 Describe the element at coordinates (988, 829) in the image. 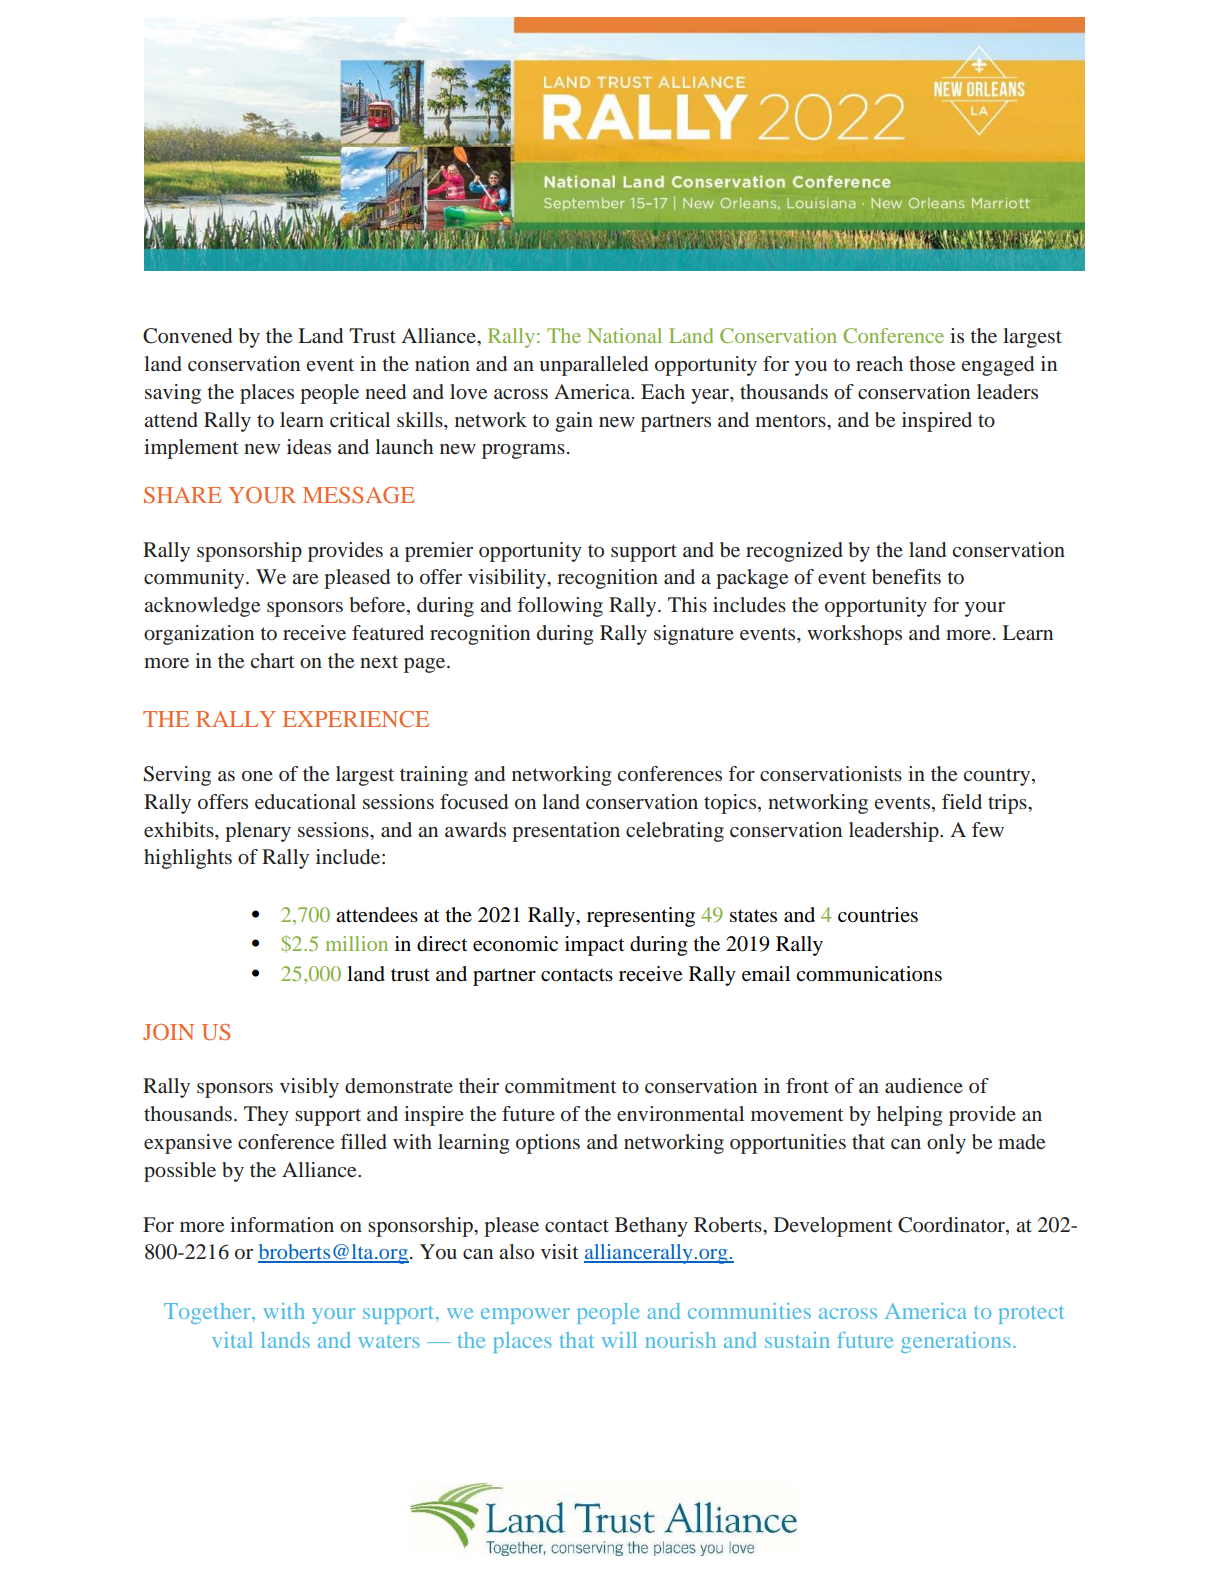

I see `few` at that location.
